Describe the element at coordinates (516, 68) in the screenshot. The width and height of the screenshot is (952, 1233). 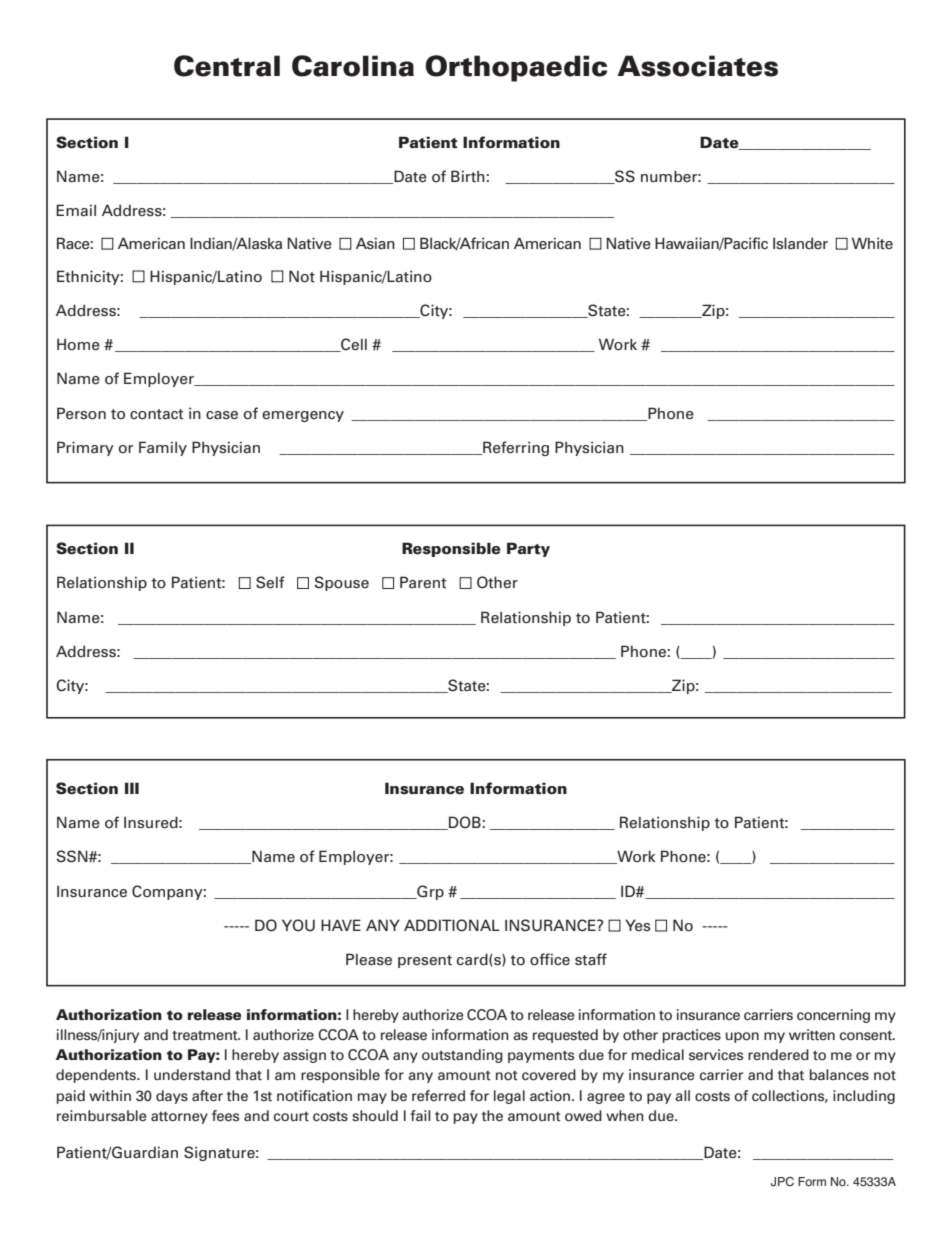
I see `Orthopaedic` at that location.
